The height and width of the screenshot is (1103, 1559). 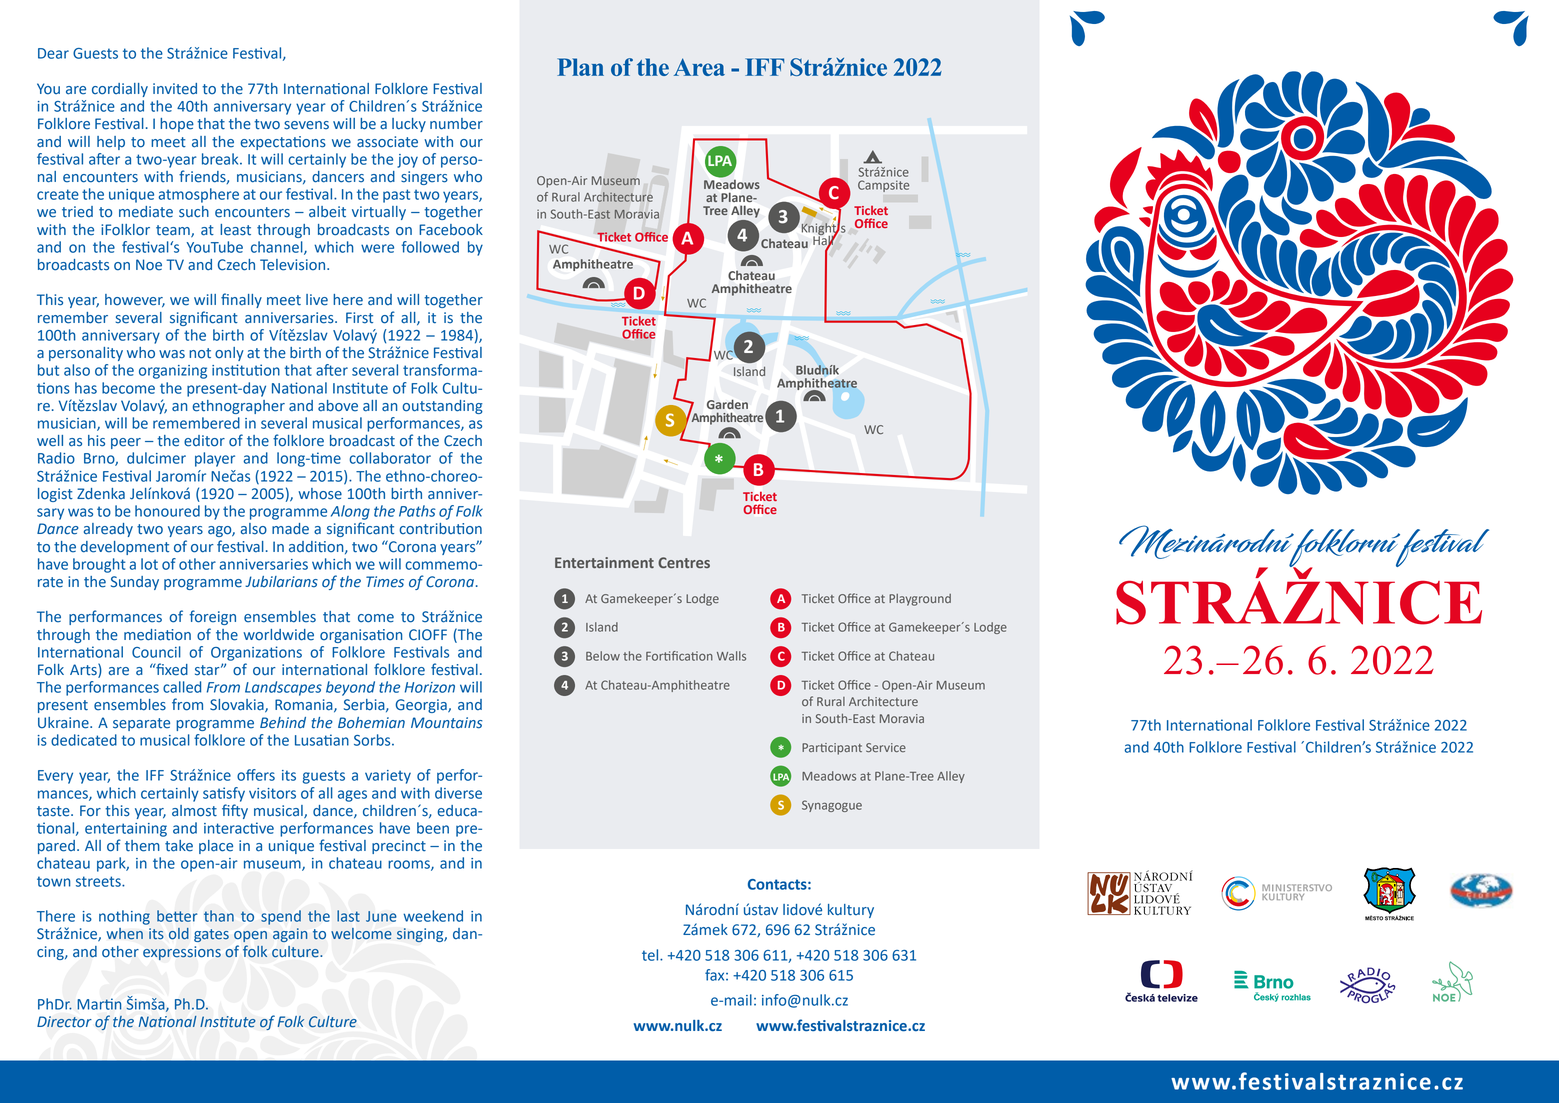 What do you see at coordinates (433, 916) in the screenshot?
I see `weekend` at bounding box center [433, 916].
